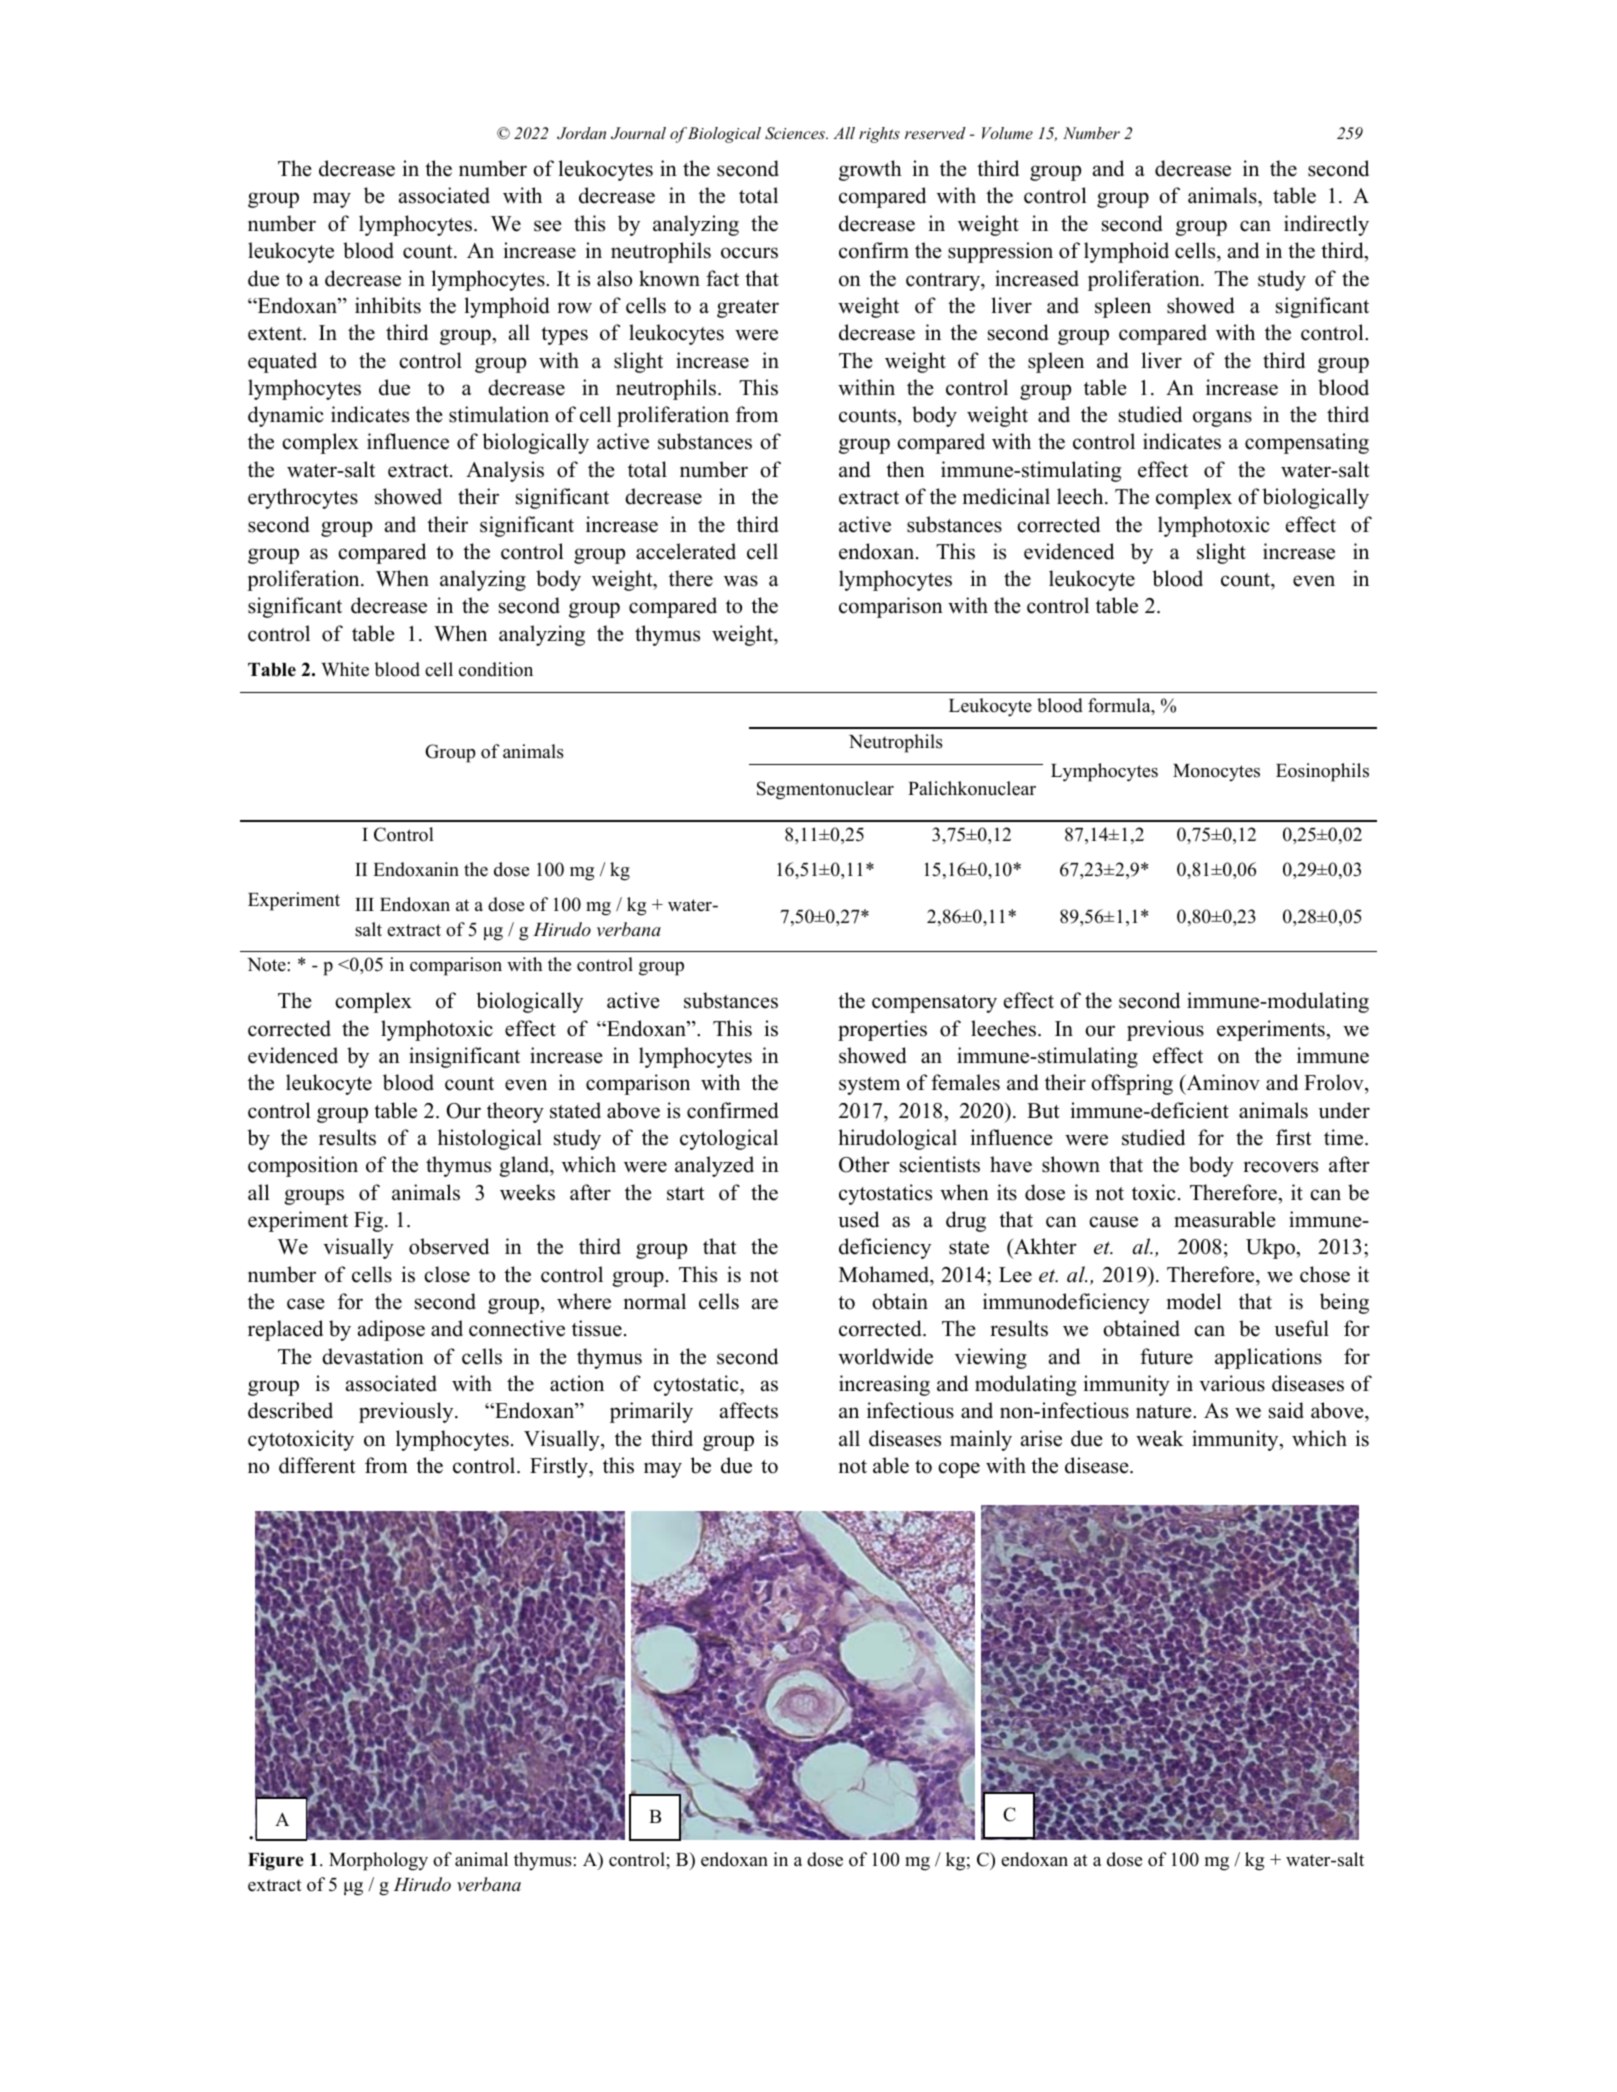  What do you see at coordinates (882, 1030) in the screenshot?
I see `properties` at bounding box center [882, 1030].
